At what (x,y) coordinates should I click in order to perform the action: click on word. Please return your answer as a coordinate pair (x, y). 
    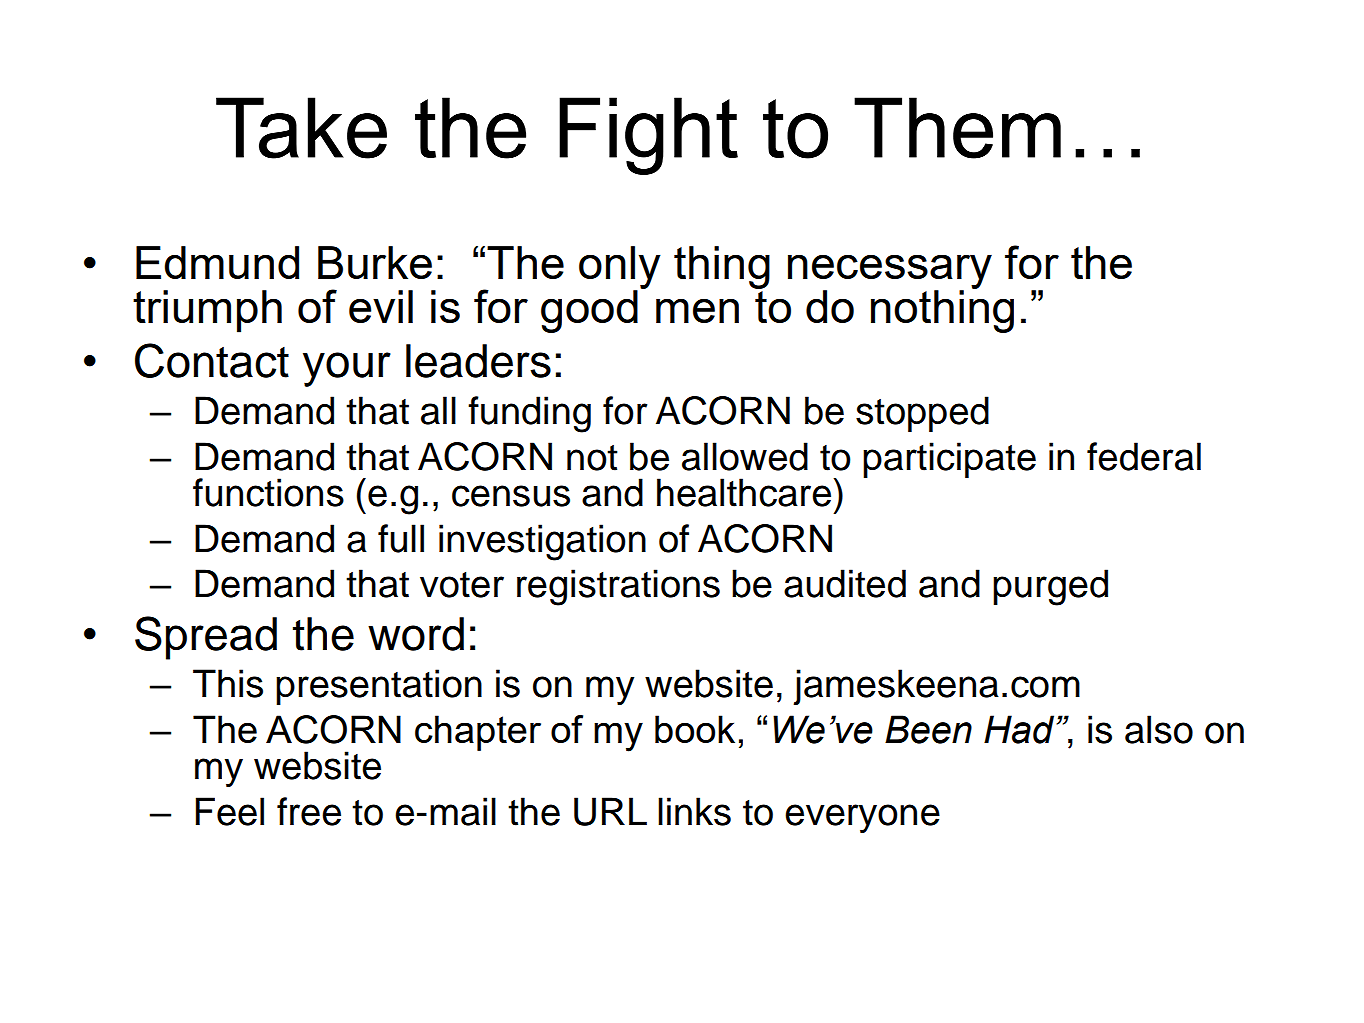
    Looking at the image, I should click on (416, 634).
